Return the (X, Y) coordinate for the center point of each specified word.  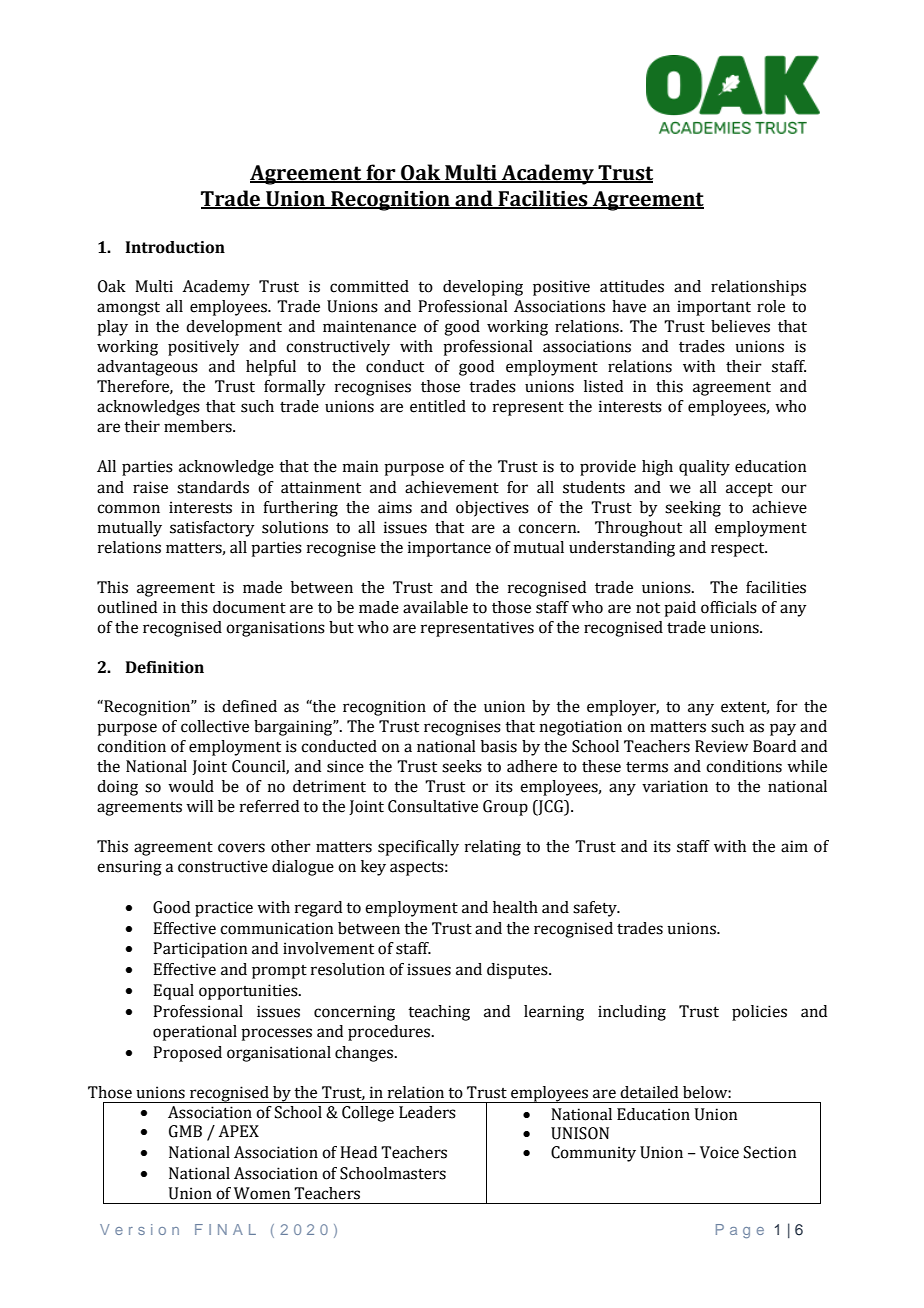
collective (215, 726)
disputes (518, 971)
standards (213, 487)
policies (759, 1013)
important (714, 308)
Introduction (175, 247)
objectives (492, 509)
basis (499, 746)
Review (721, 746)
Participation (200, 950)
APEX (238, 1131)
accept (749, 490)
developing (483, 288)
